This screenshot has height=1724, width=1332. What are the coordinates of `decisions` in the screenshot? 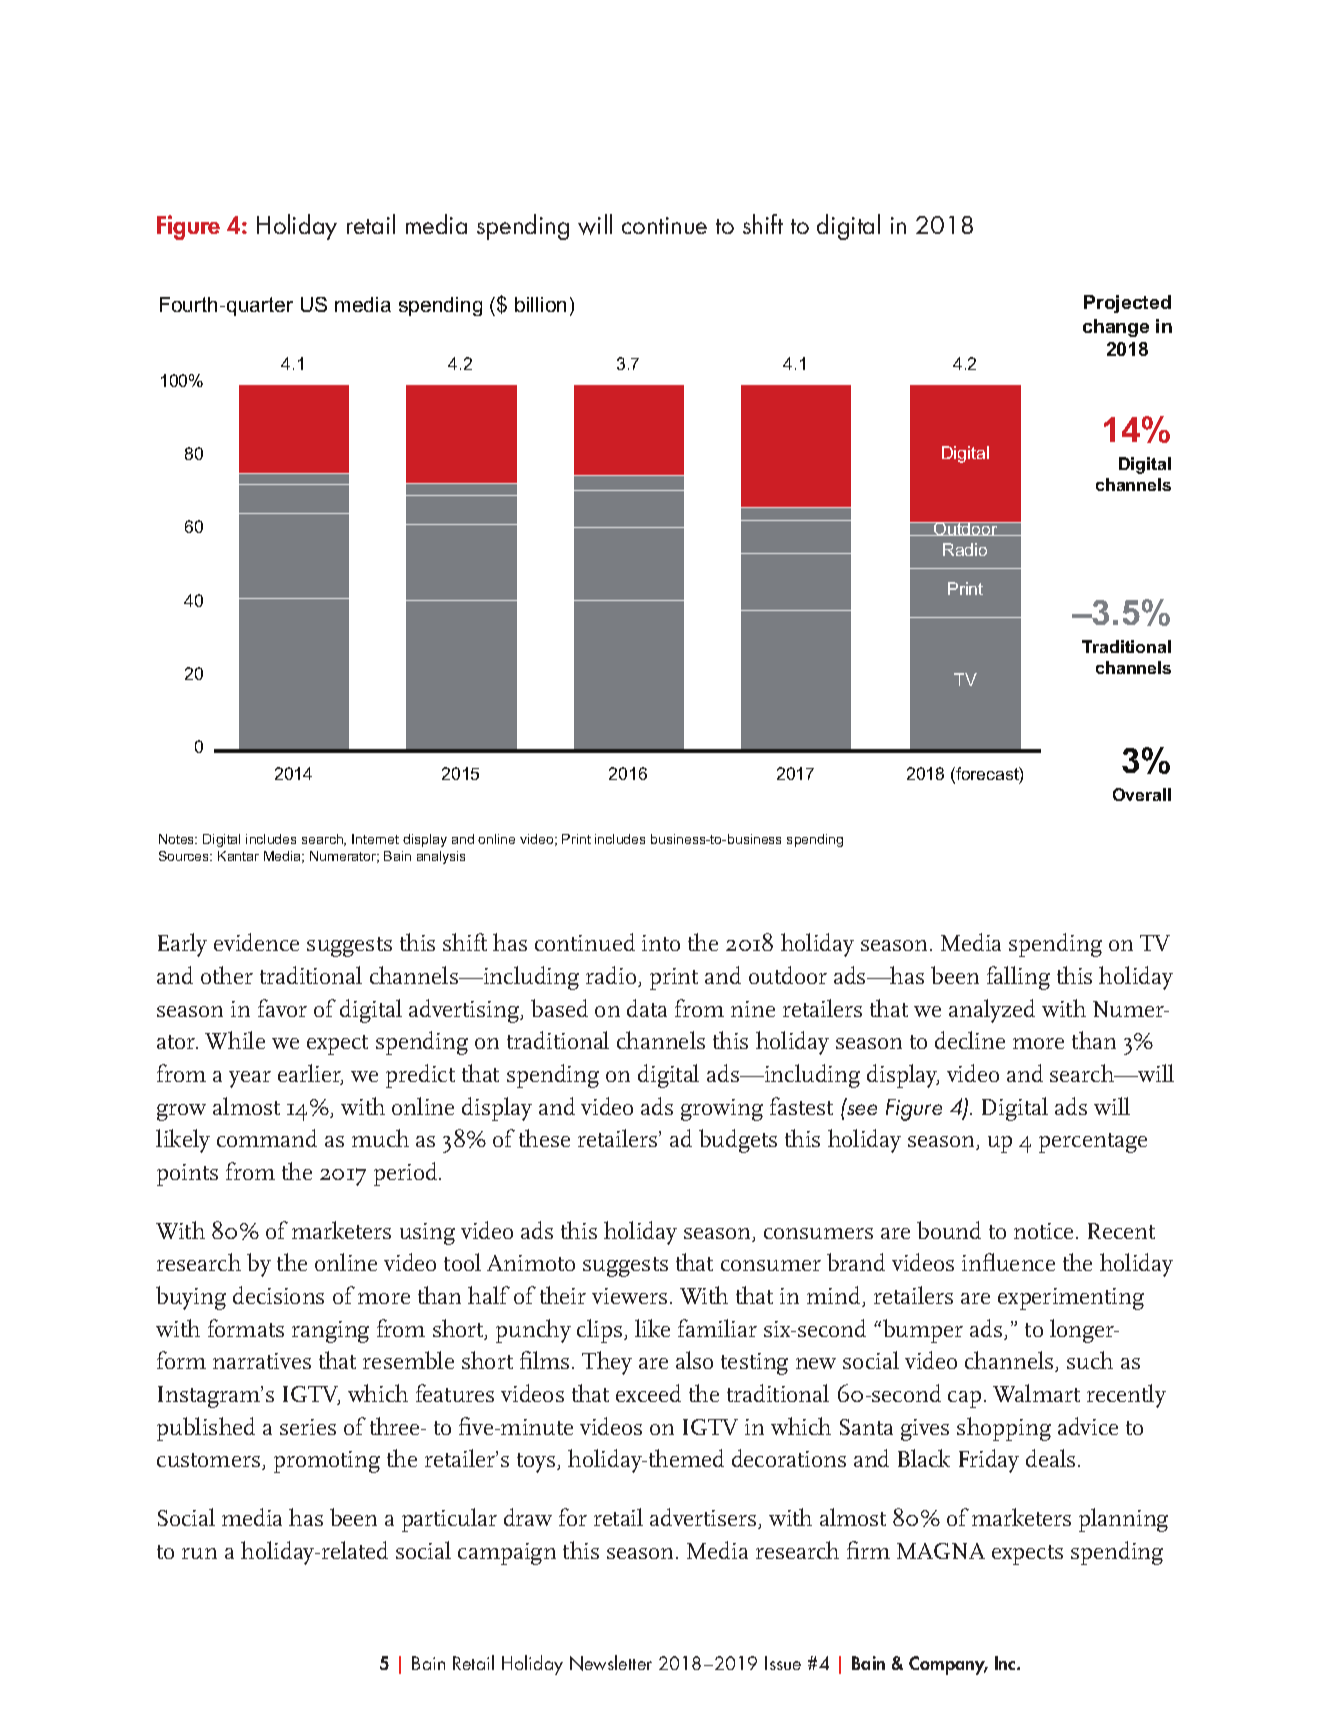 It's located at (278, 1295).
